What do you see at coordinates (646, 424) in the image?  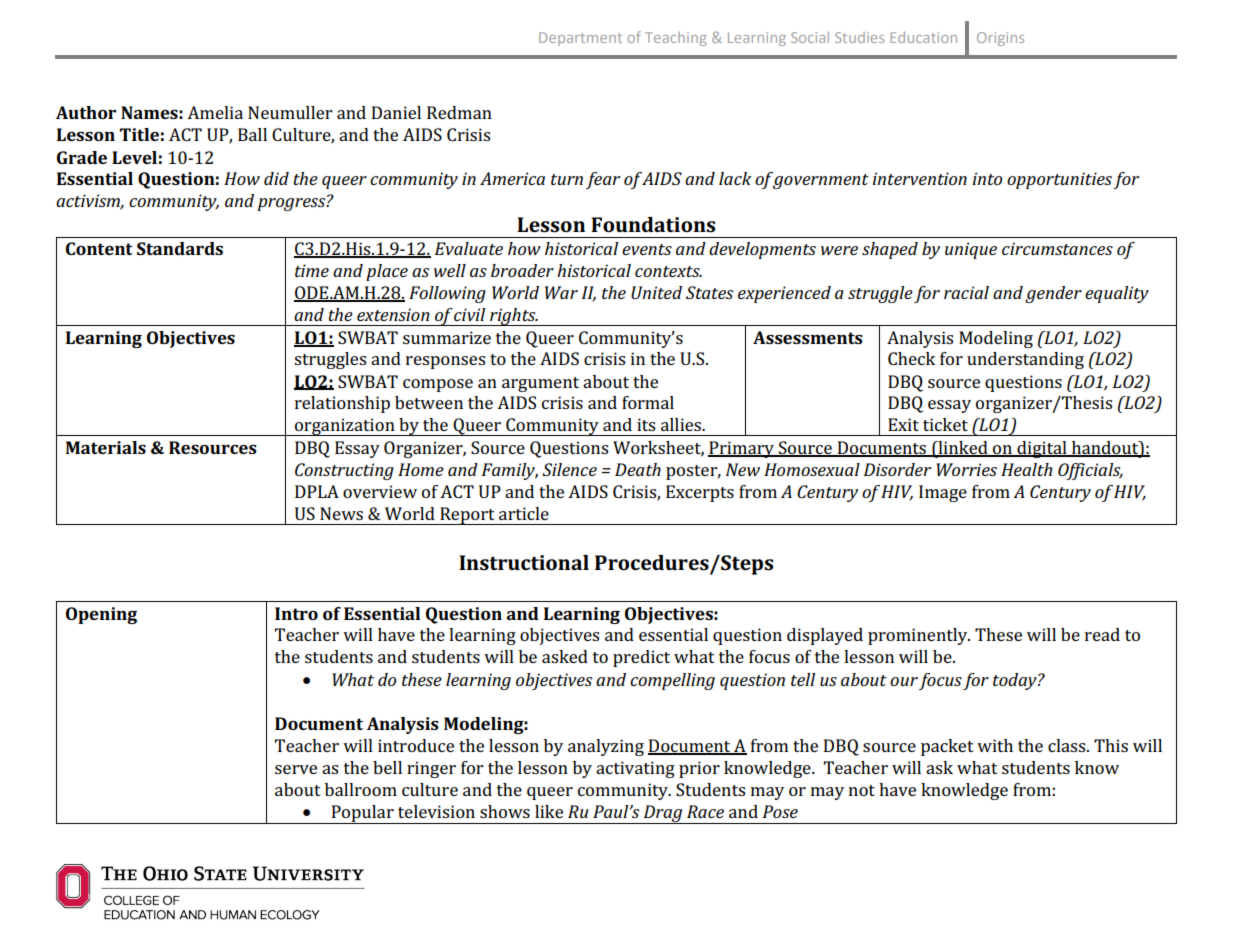 I see `its` at bounding box center [646, 424].
